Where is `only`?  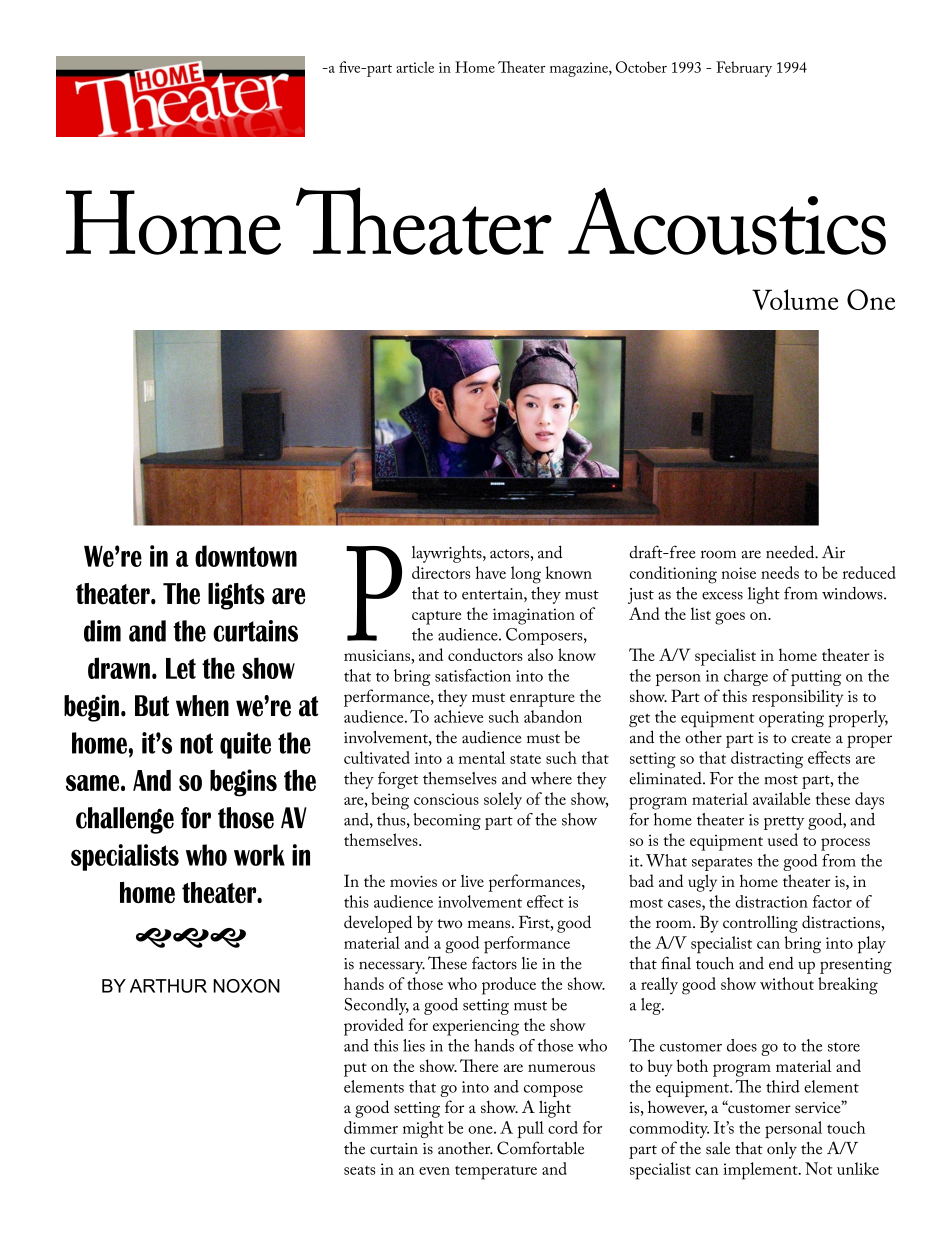 only is located at coordinates (782, 1150).
